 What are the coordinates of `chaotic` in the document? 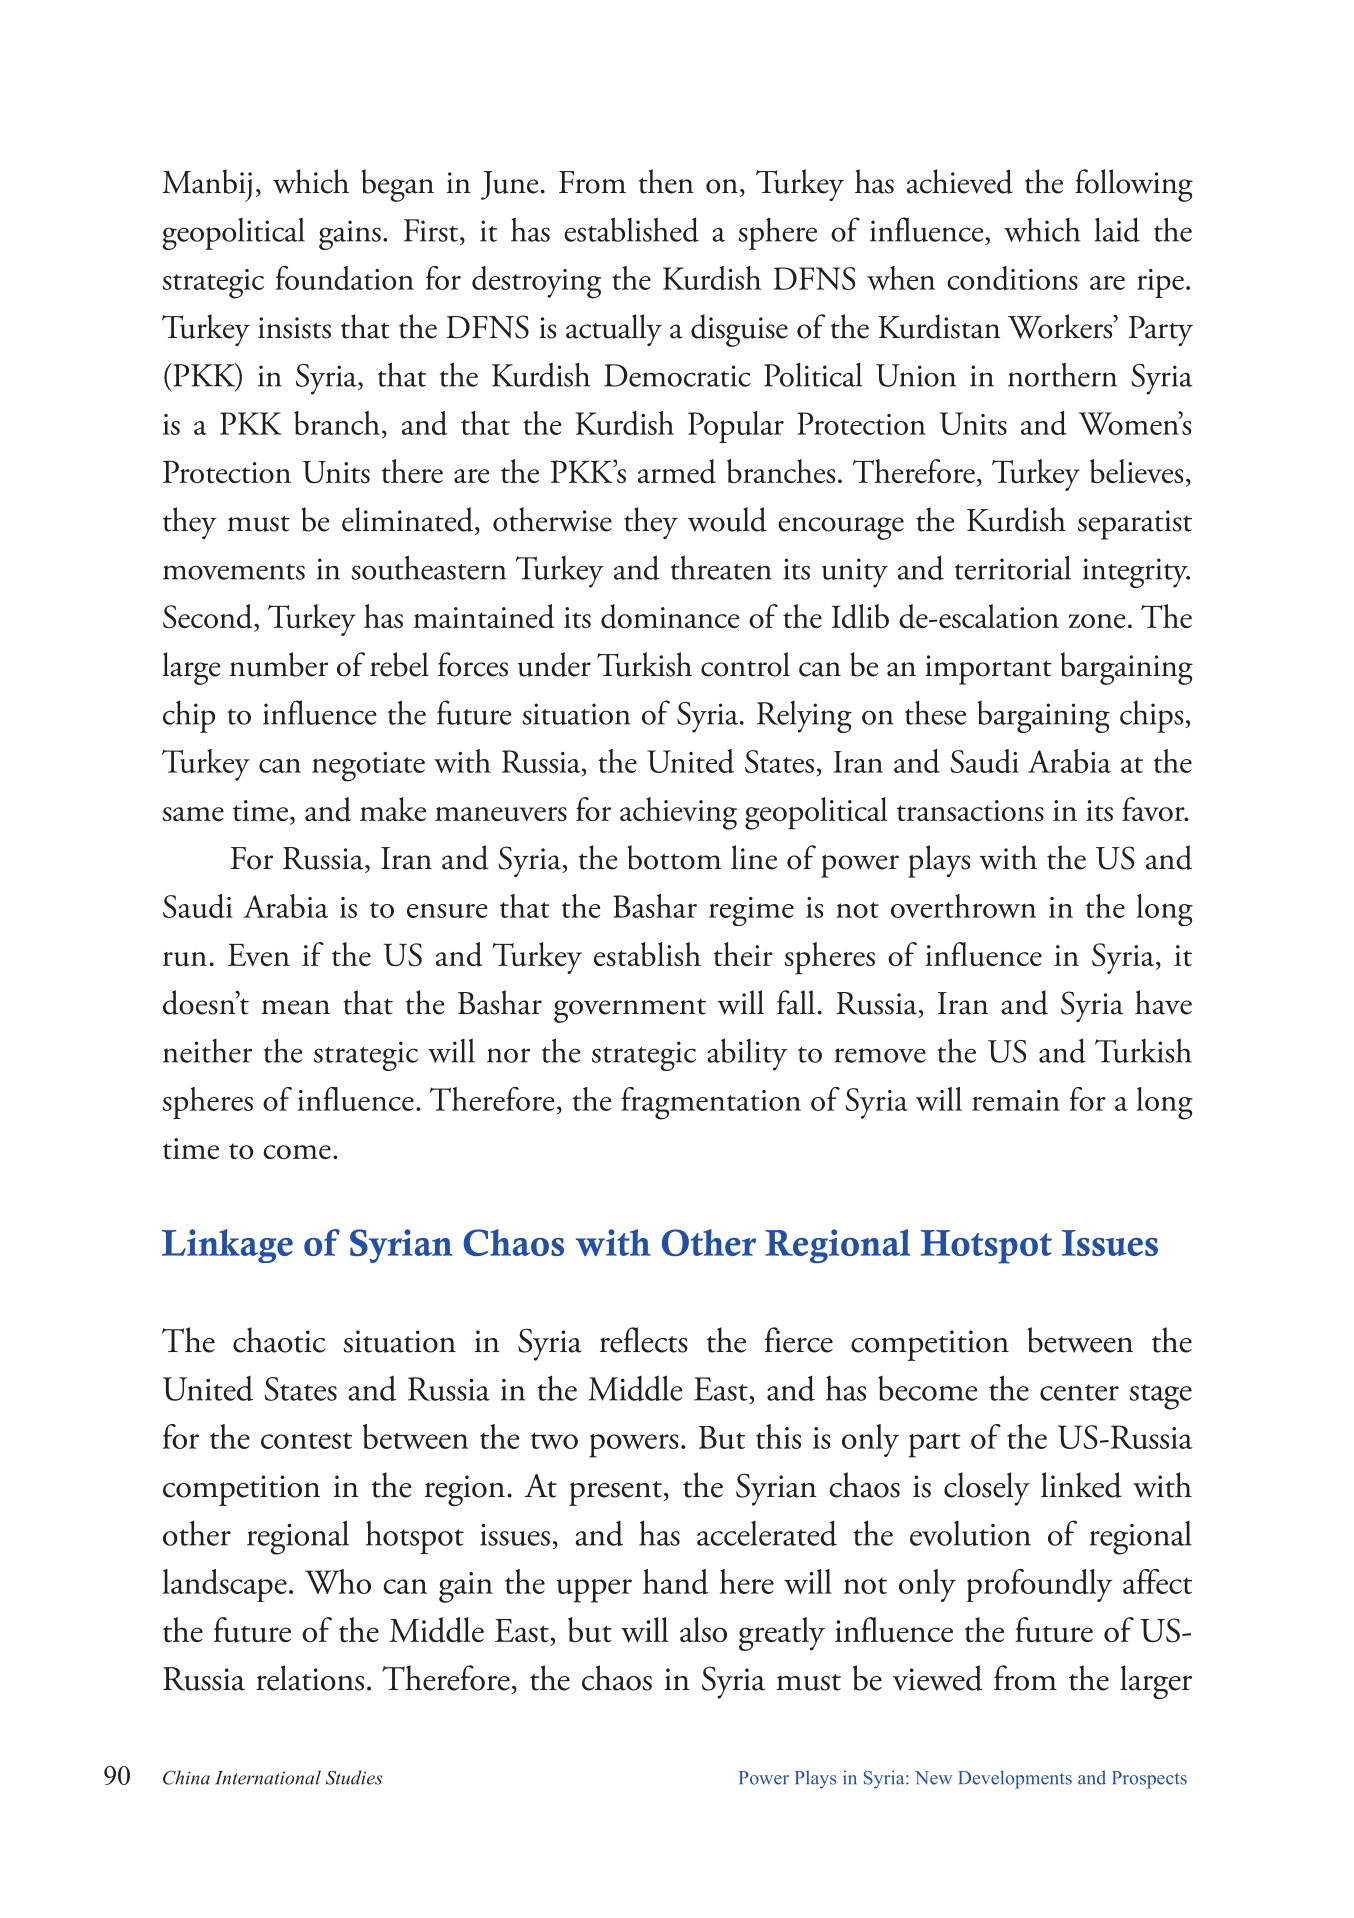 It's located at (279, 1340).
